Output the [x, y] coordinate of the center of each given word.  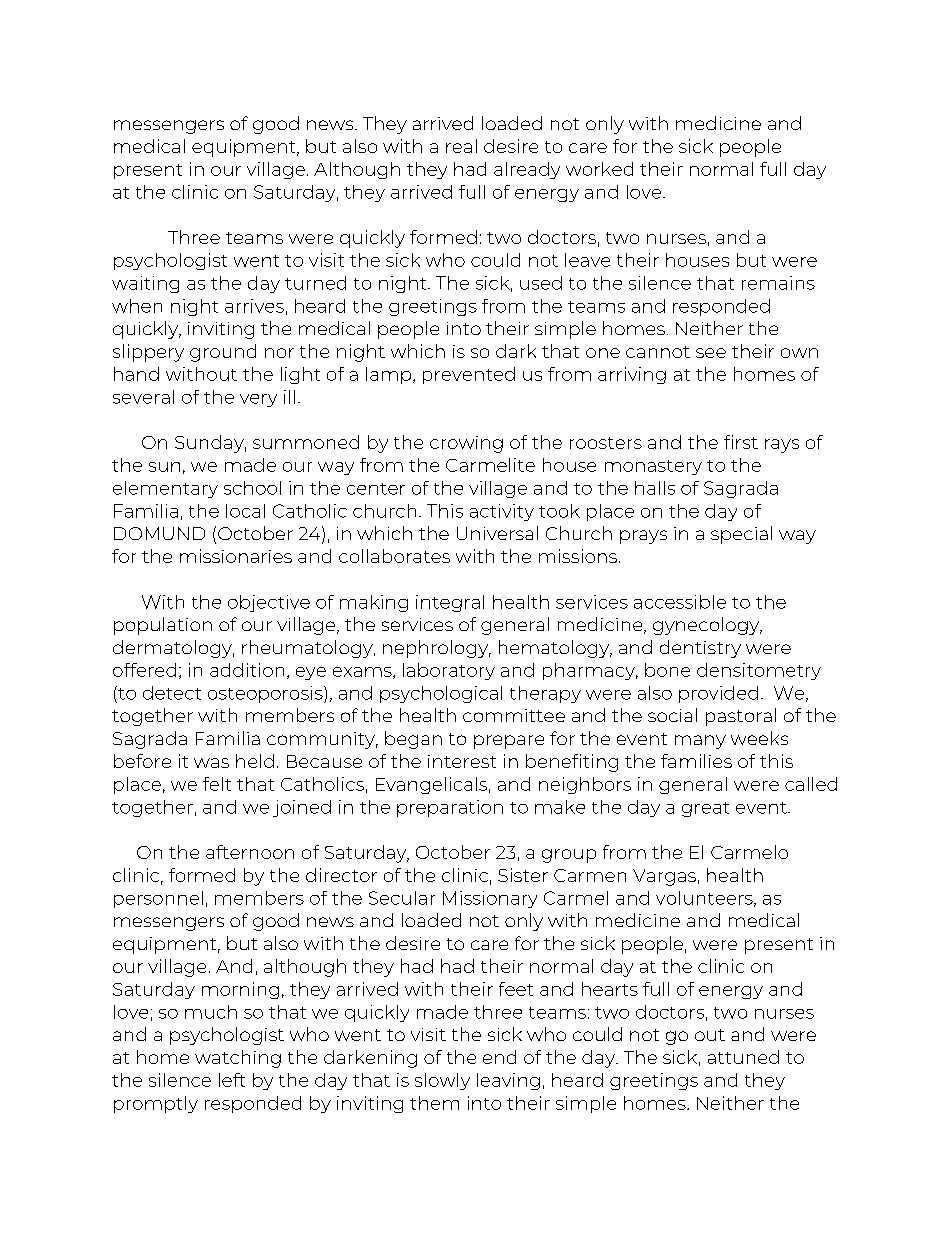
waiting [145, 284]
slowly [442, 1081]
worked [599, 169]
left [232, 1080]
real [461, 146]
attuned [743, 1057]
